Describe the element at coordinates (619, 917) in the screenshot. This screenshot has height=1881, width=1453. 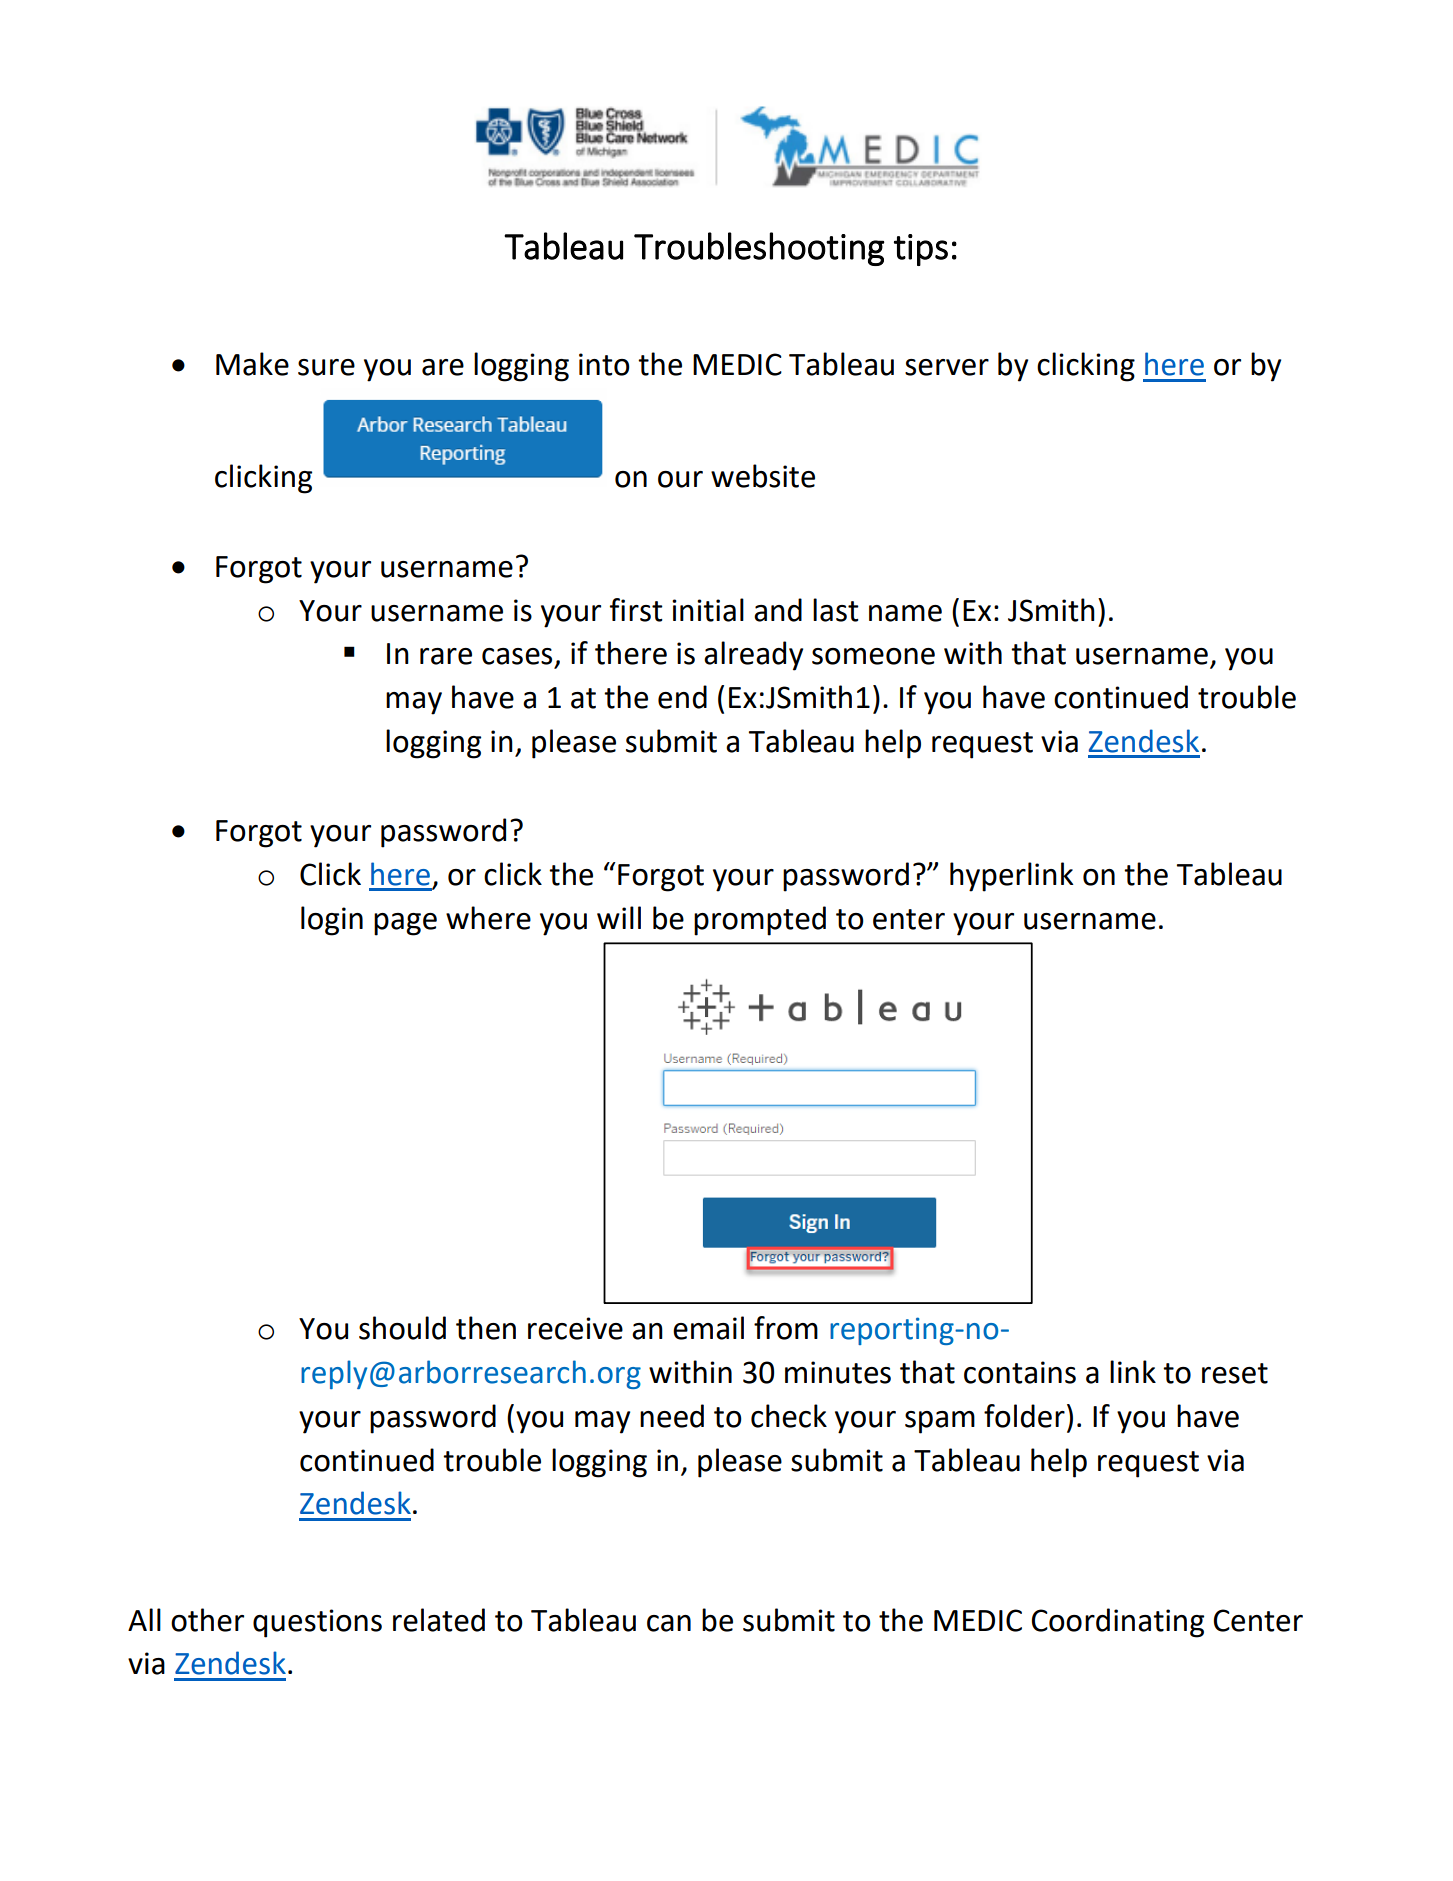
I see `will` at that location.
